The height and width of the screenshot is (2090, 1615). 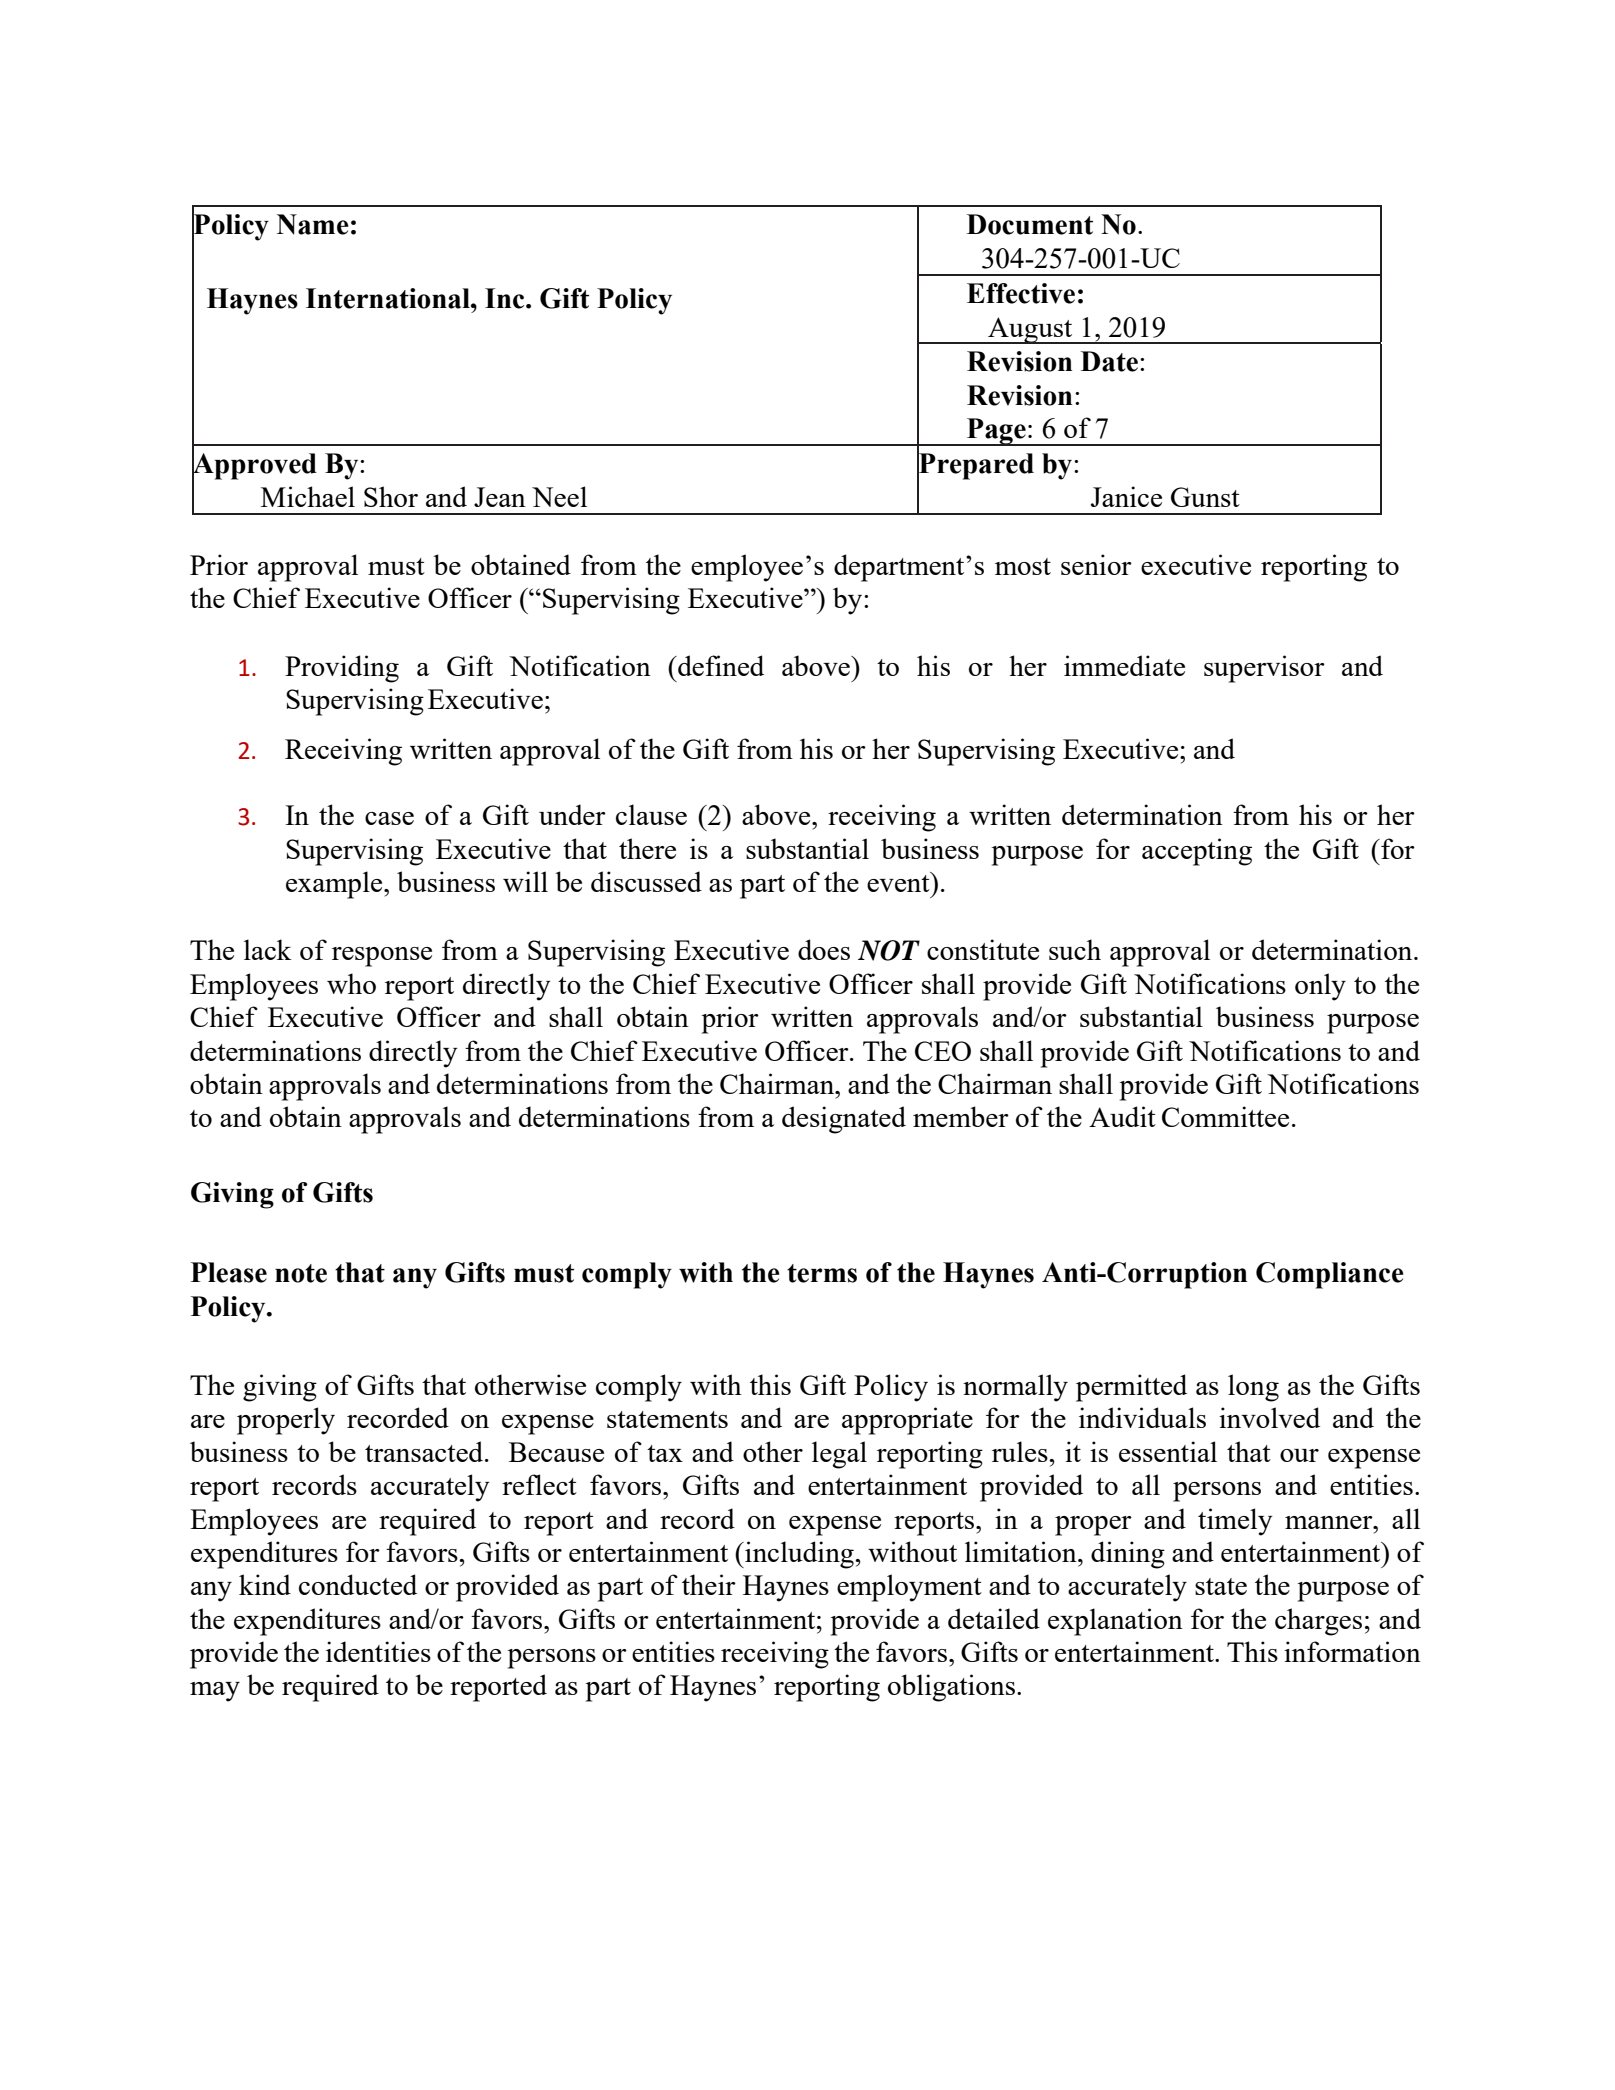 I want to click on Name, so click(x=313, y=224).
